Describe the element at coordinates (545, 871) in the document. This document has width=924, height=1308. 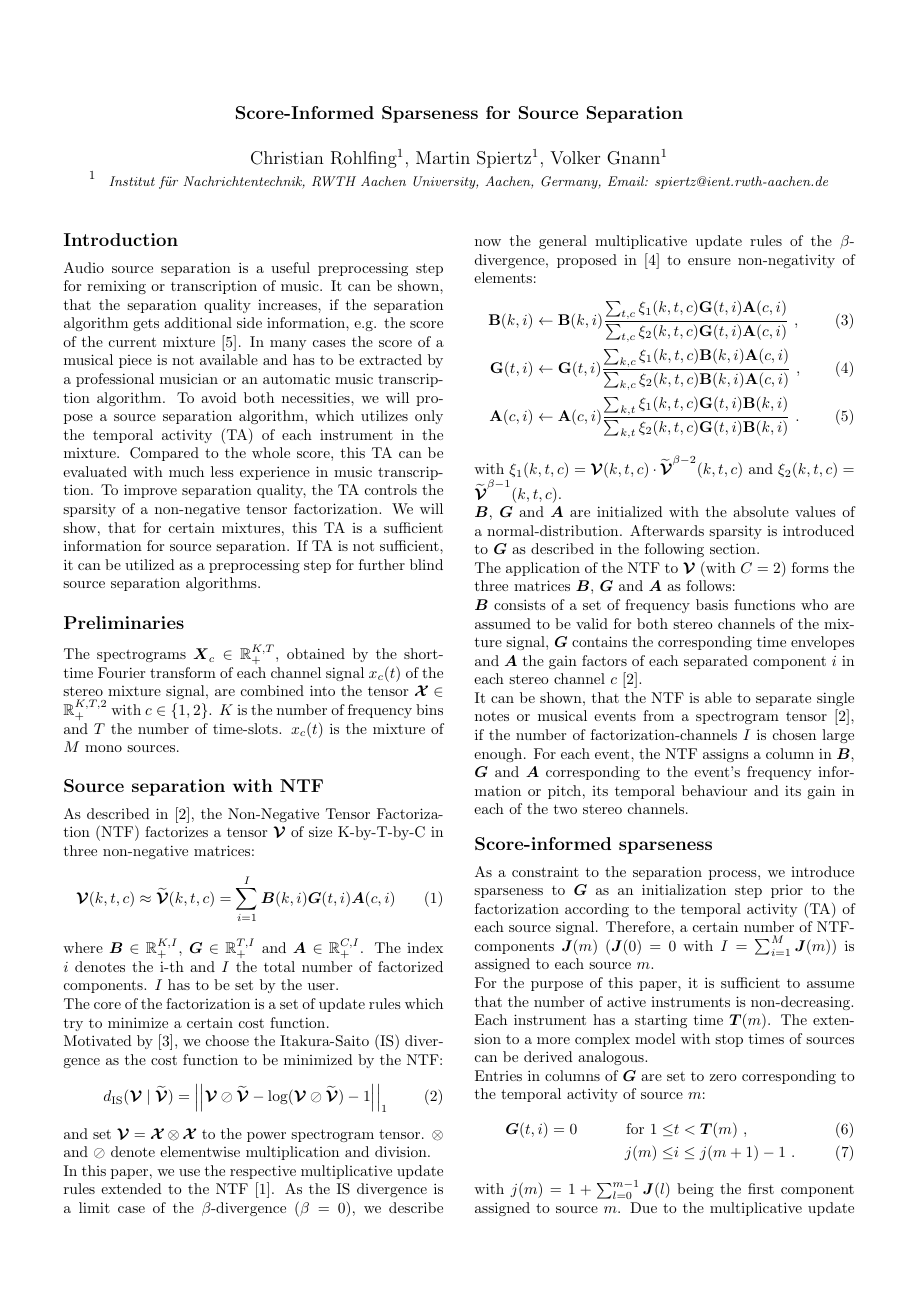
I see `constraint` at that location.
